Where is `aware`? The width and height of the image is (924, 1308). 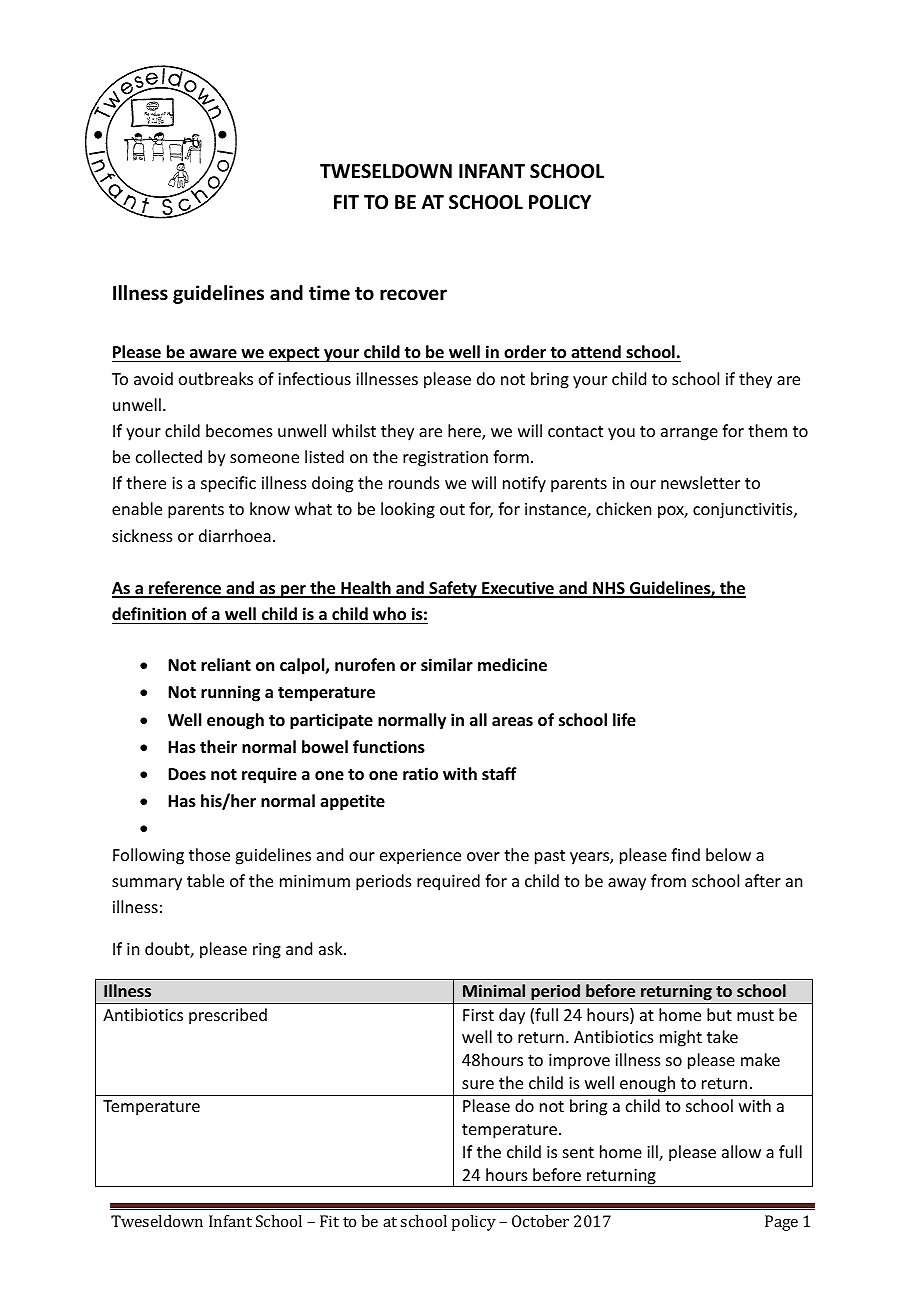
aware is located at coordinates (213, 355).
